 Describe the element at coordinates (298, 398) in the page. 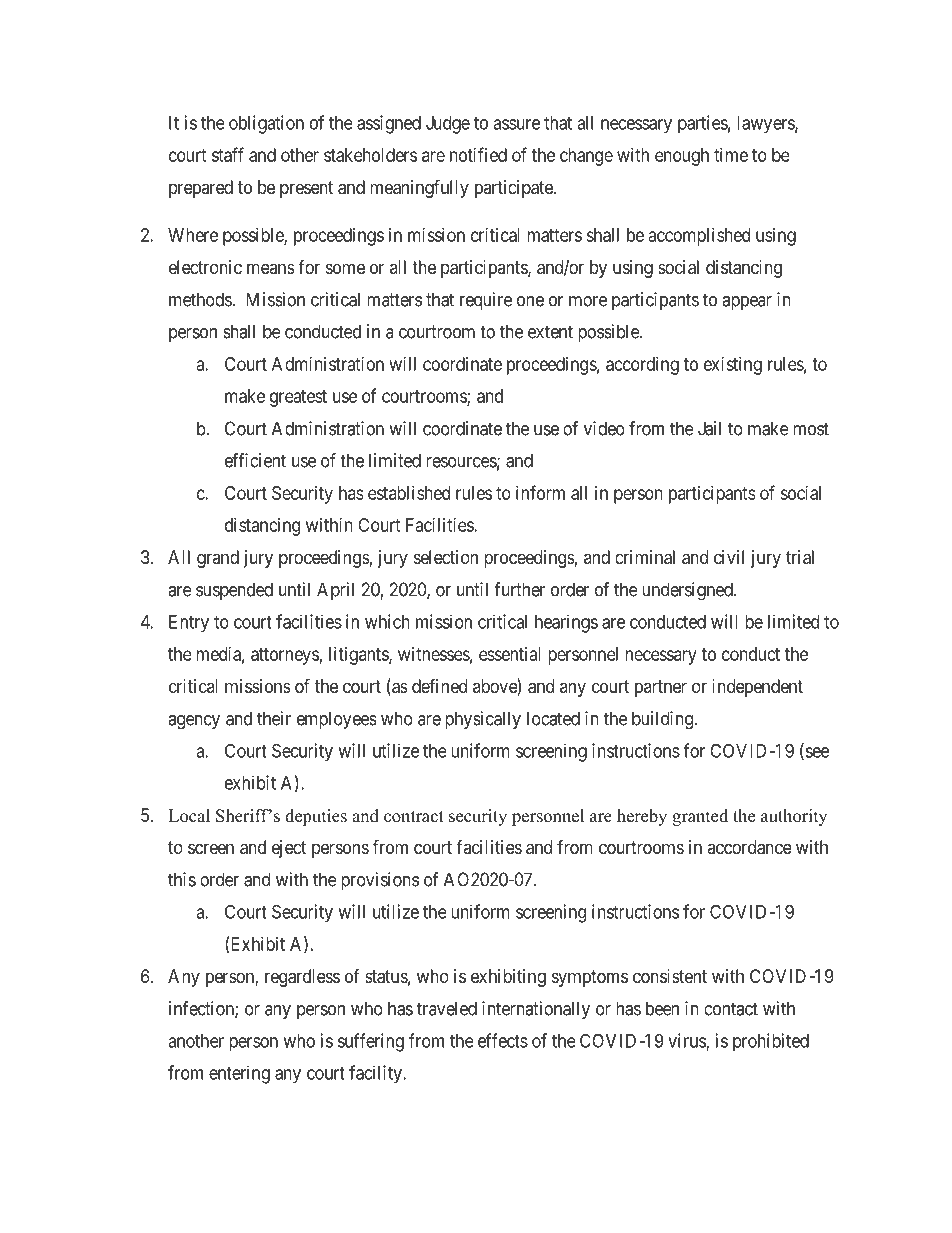

I see `greatest` at that location.
